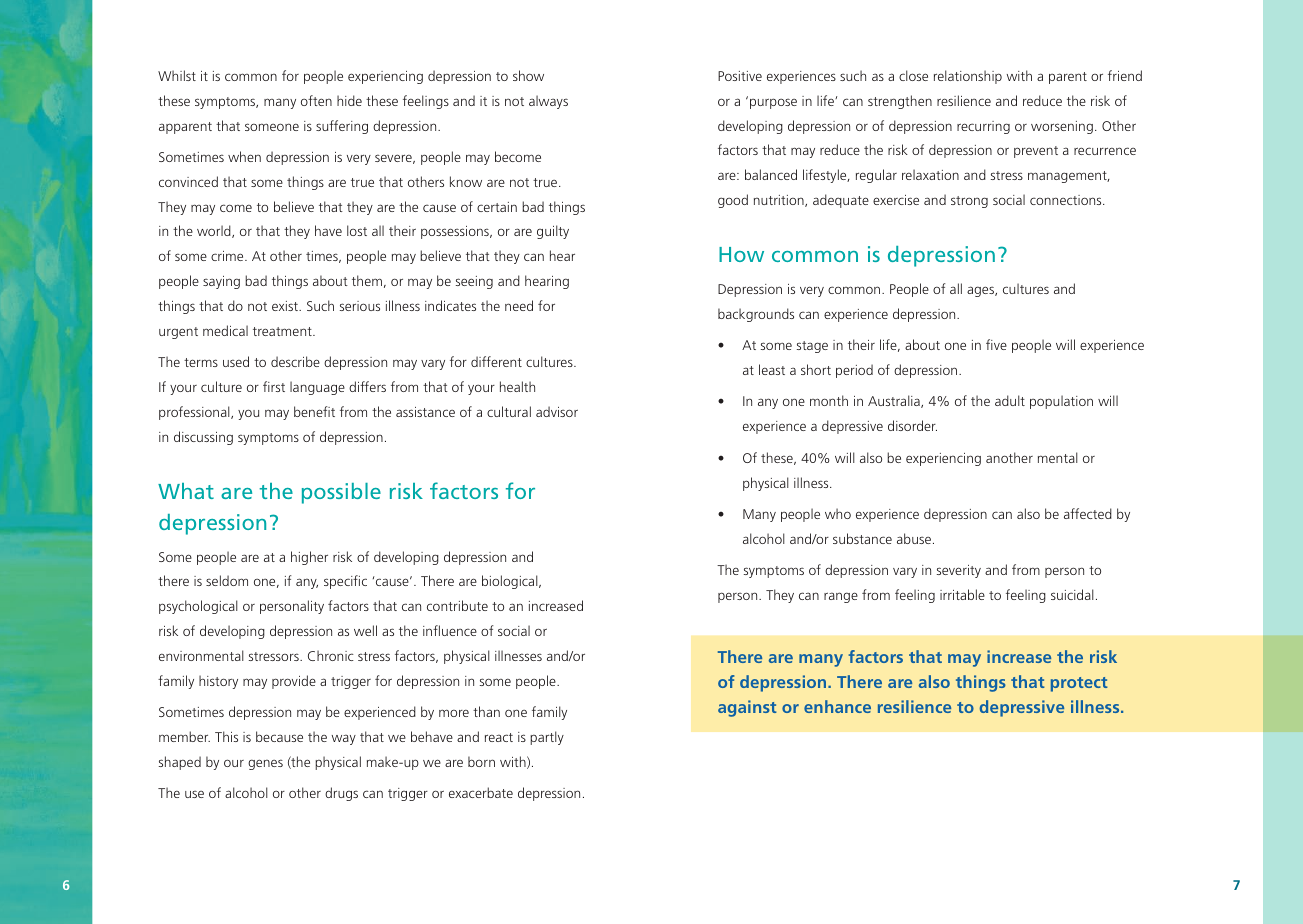  What do you see at coordinates (283, 331) in the image?
I see `treatment` at bounding box center [283, 331].
